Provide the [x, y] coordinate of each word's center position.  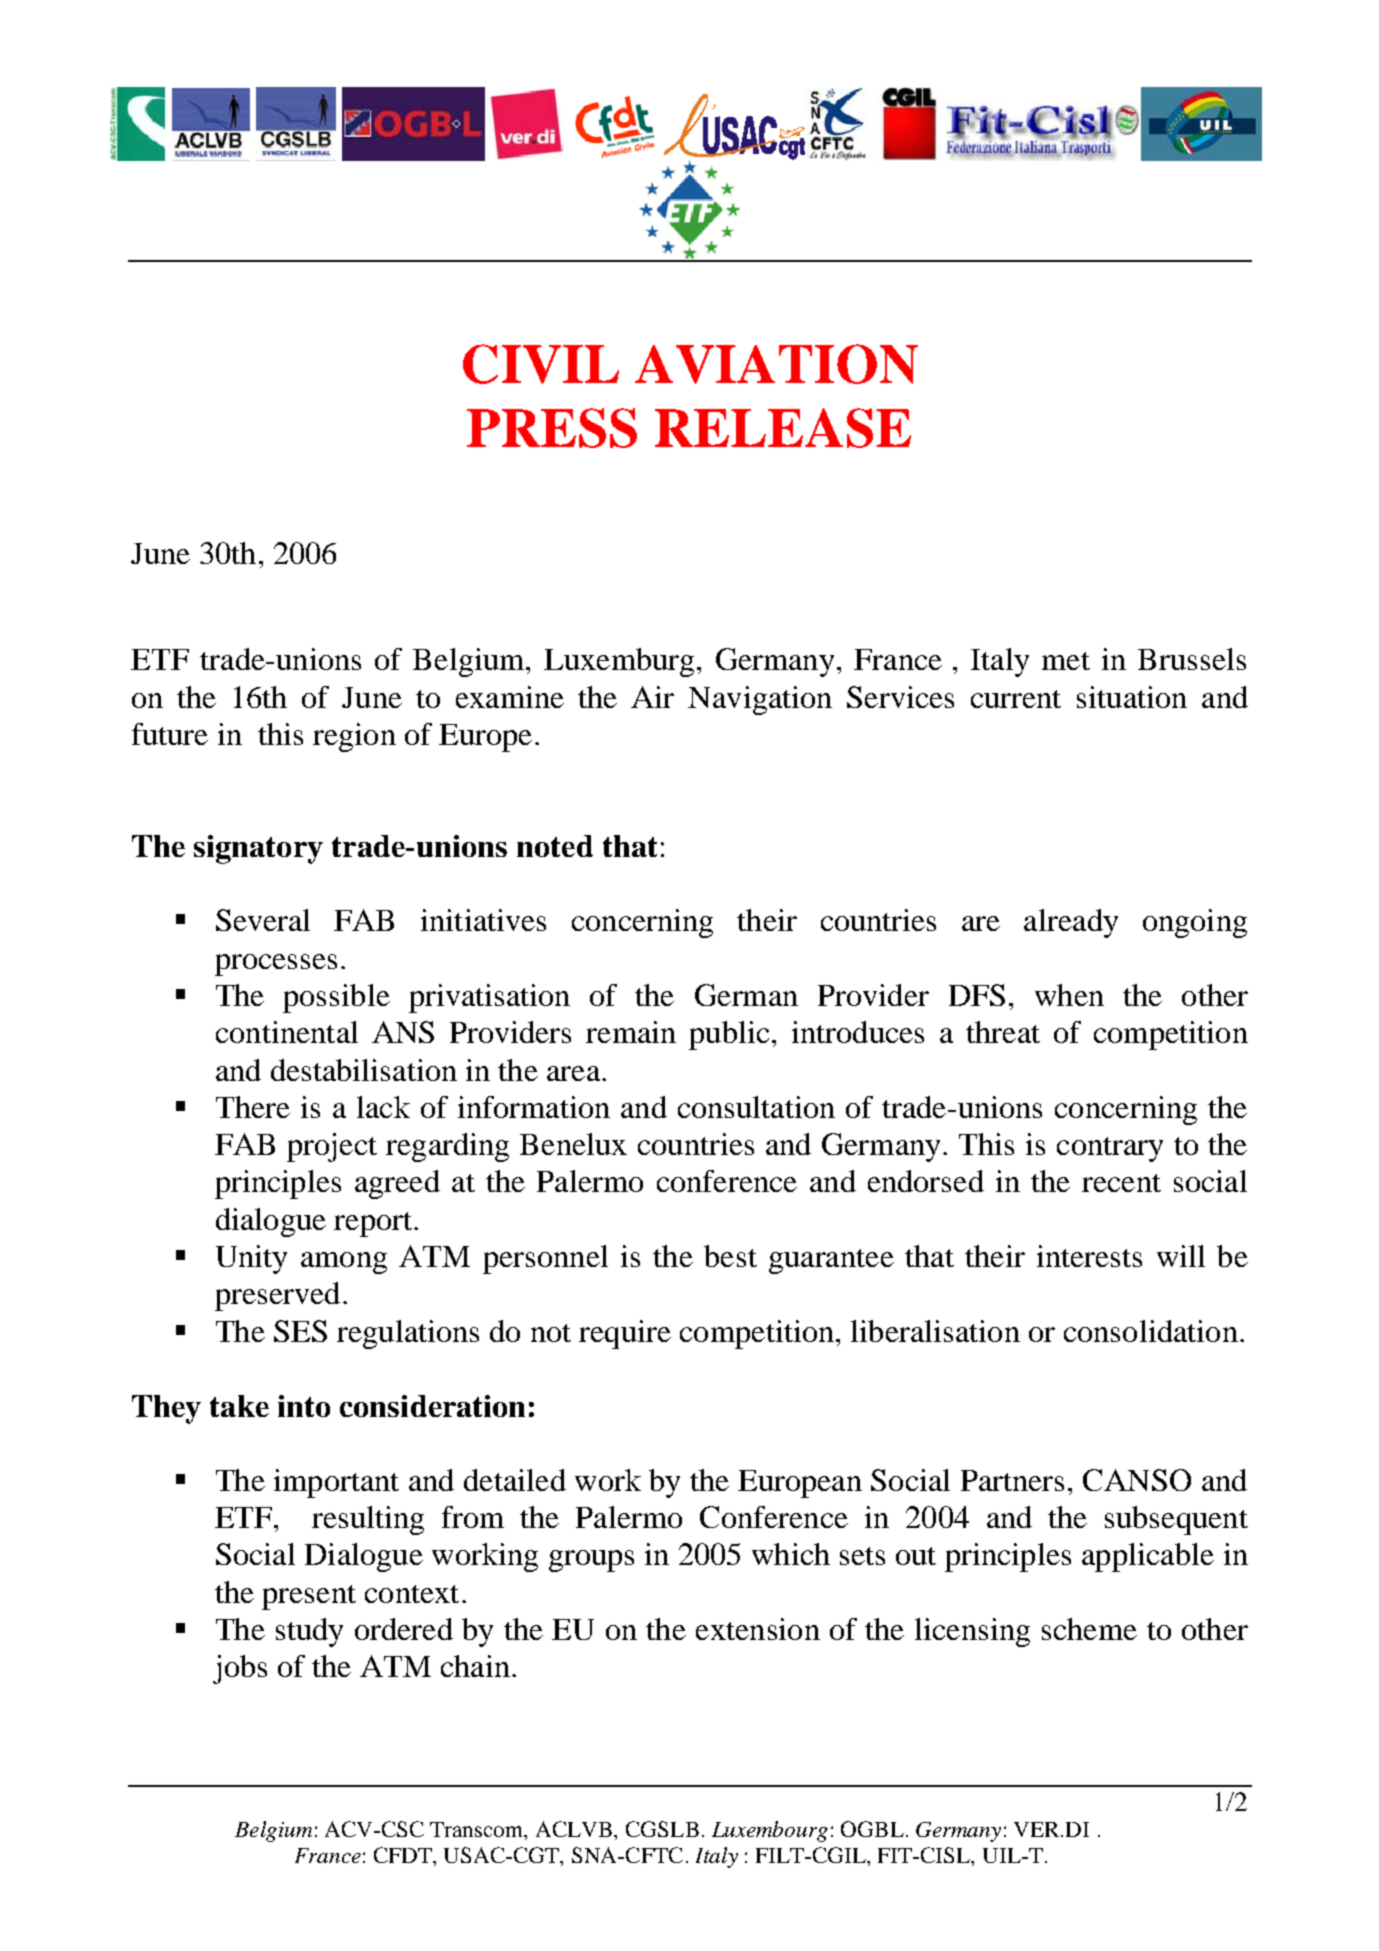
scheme [1089, 1629]
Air [652, 697]
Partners [1012, 1480]
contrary [1110, 1149]
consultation [756, 1107]
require [625, 1334]
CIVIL [541, 364]
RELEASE [783, 428]
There [253, 1107]
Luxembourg [770, 1831]
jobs [240, 1669]
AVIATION [776, 364]
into [304, 1406]
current [1016, 699]
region [354, 737]
